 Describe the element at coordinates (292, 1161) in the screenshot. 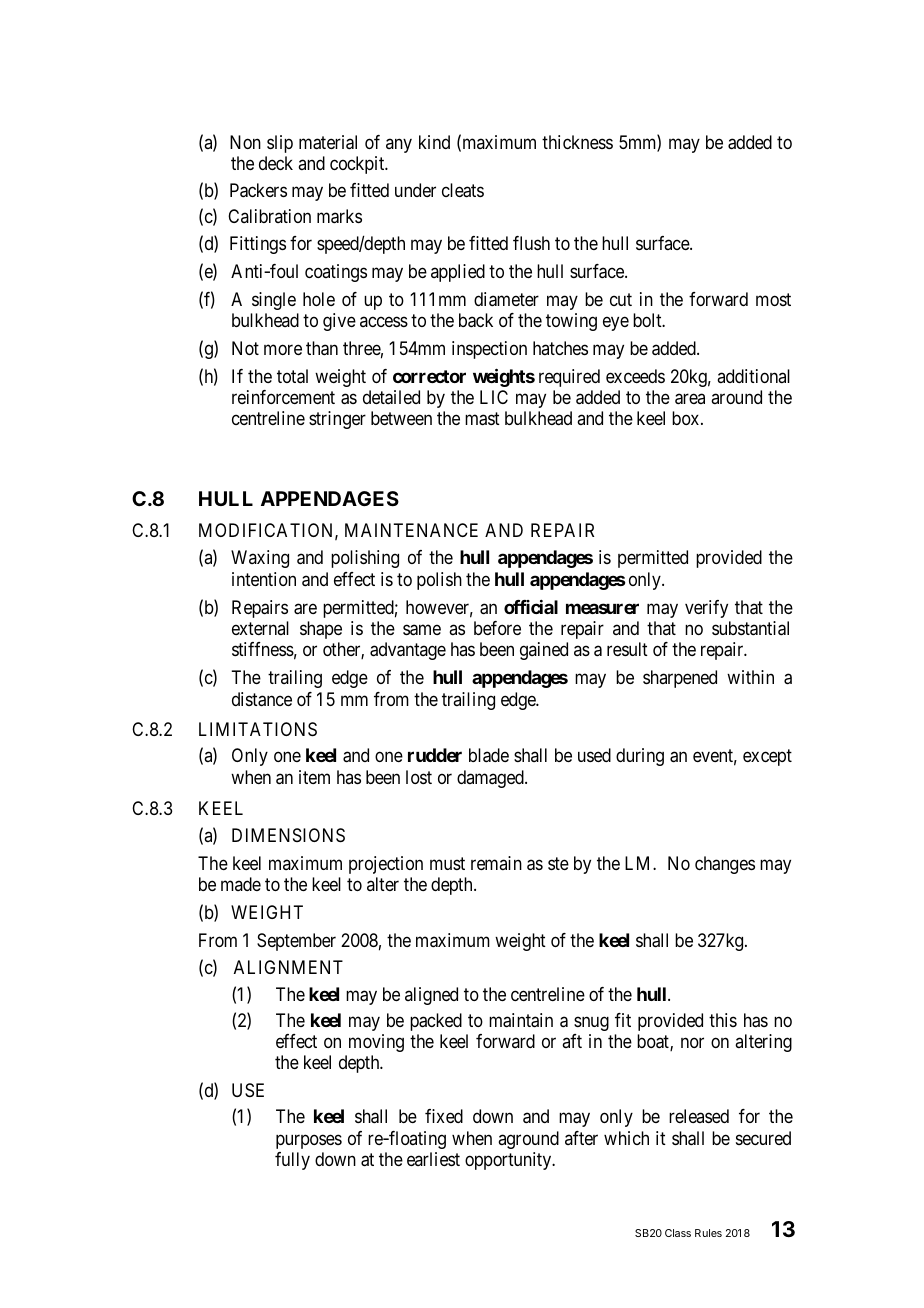

I see `fully` at that location.
